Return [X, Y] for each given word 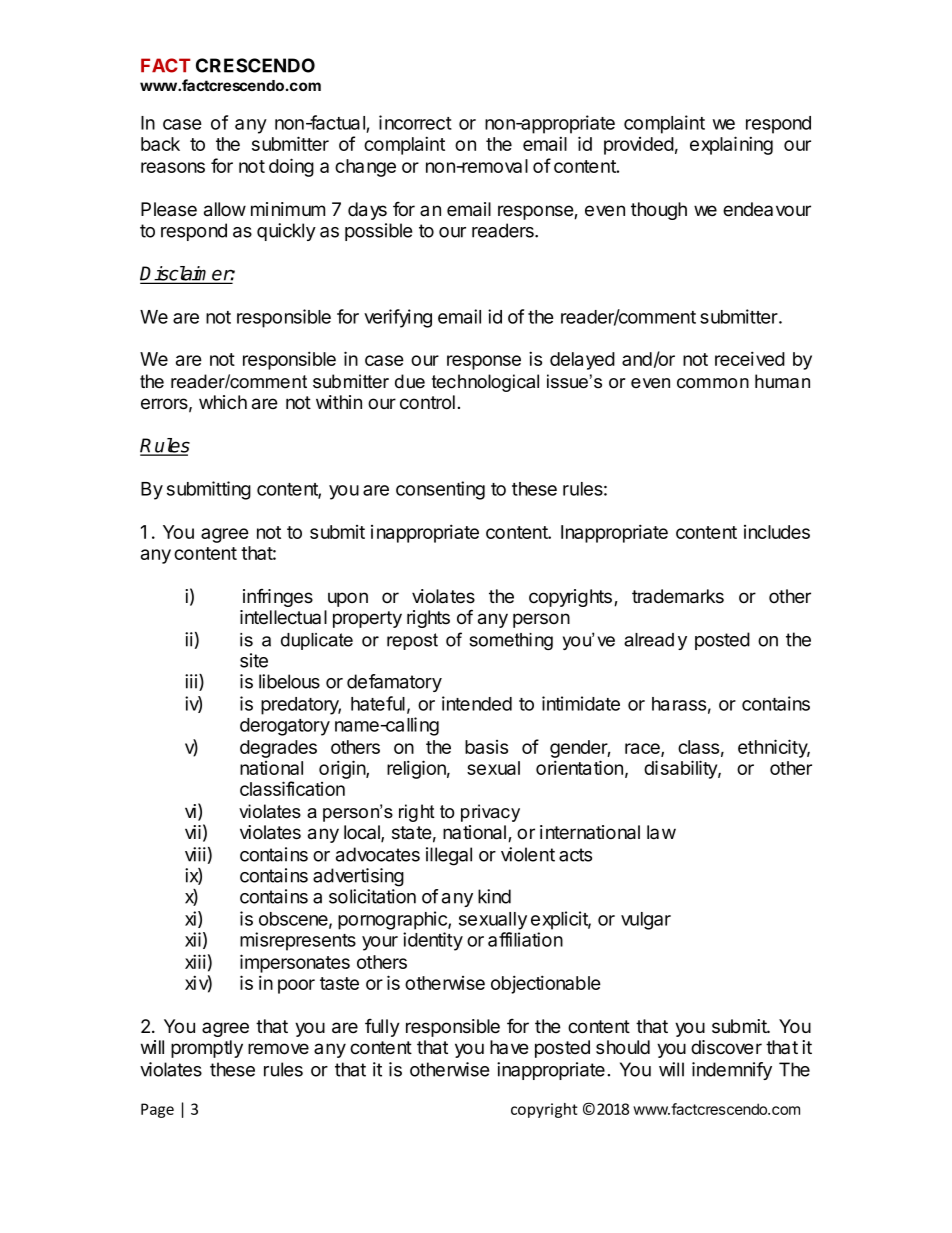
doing [291, 167]
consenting [440, 490]
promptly [207, 1049]
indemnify [732, 1071]
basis [486, 747]
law [661, 832]
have [509, 1047]
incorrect [415, 122]
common [713, 383]
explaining [731, 145]
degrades [278, 749]
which [223, 402]
